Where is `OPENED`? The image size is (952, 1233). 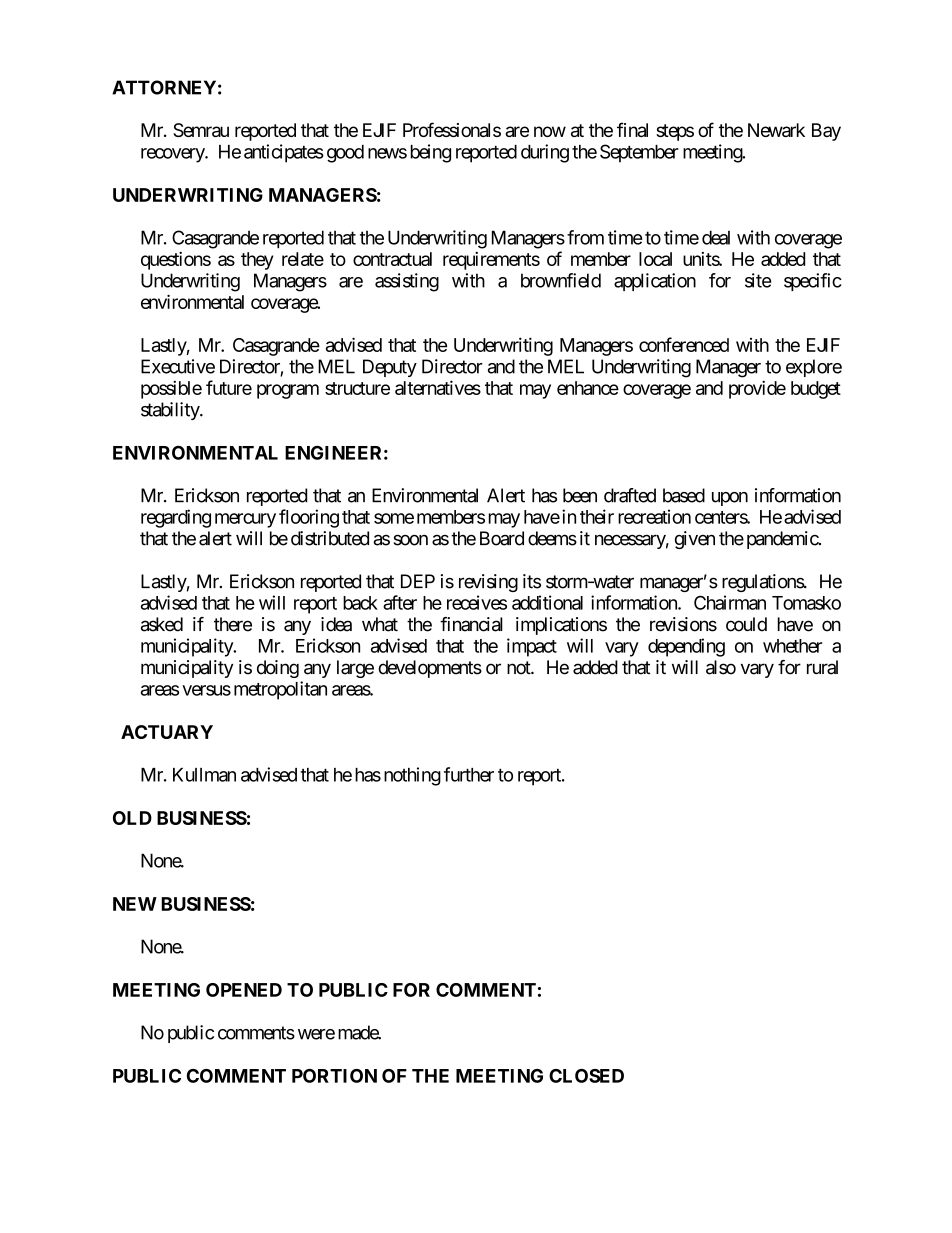
OPENED is located at coordinates (244, 990).
